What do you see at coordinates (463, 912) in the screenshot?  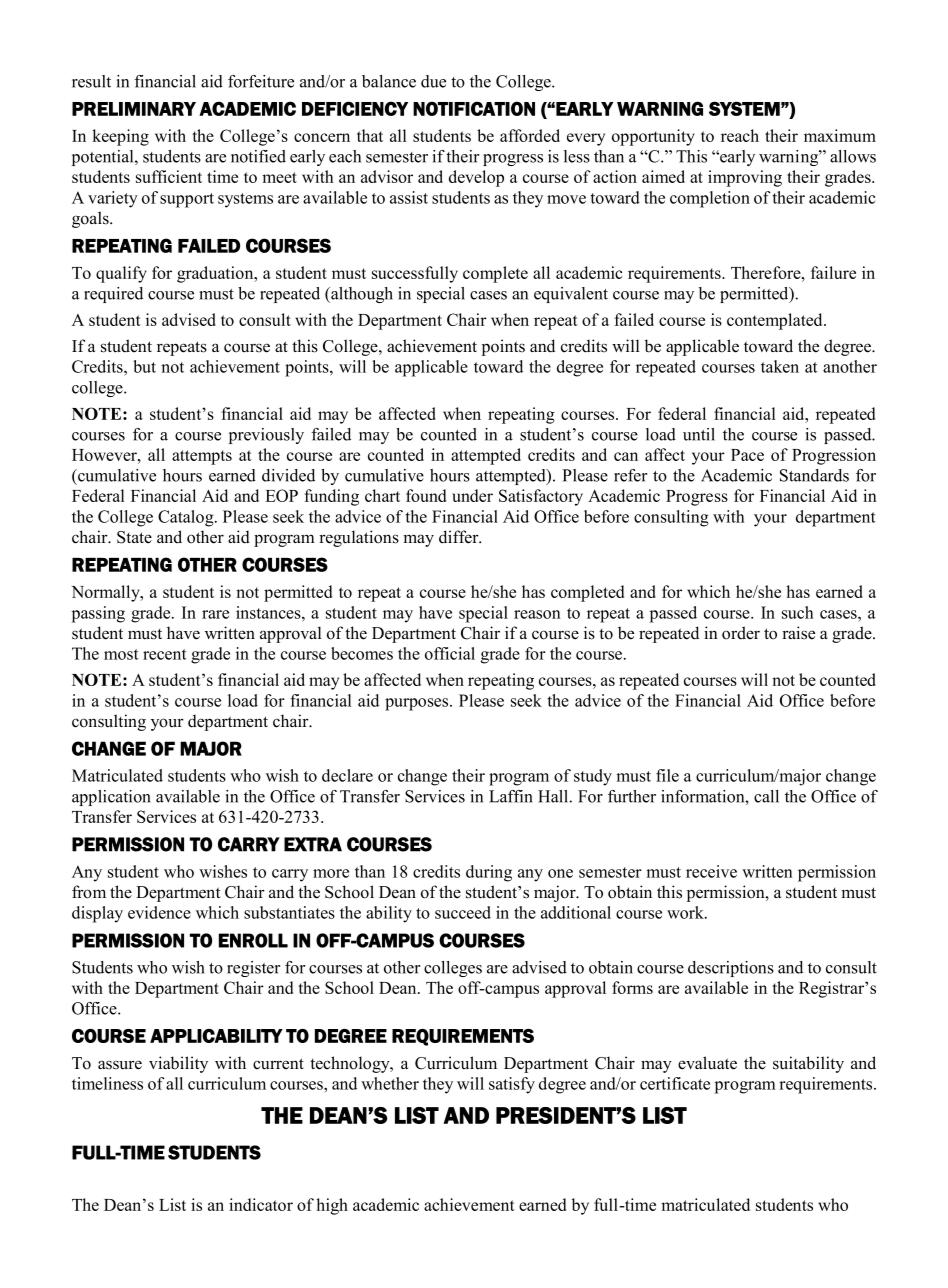 I see `succeed` at bounding box center [463, 912].
